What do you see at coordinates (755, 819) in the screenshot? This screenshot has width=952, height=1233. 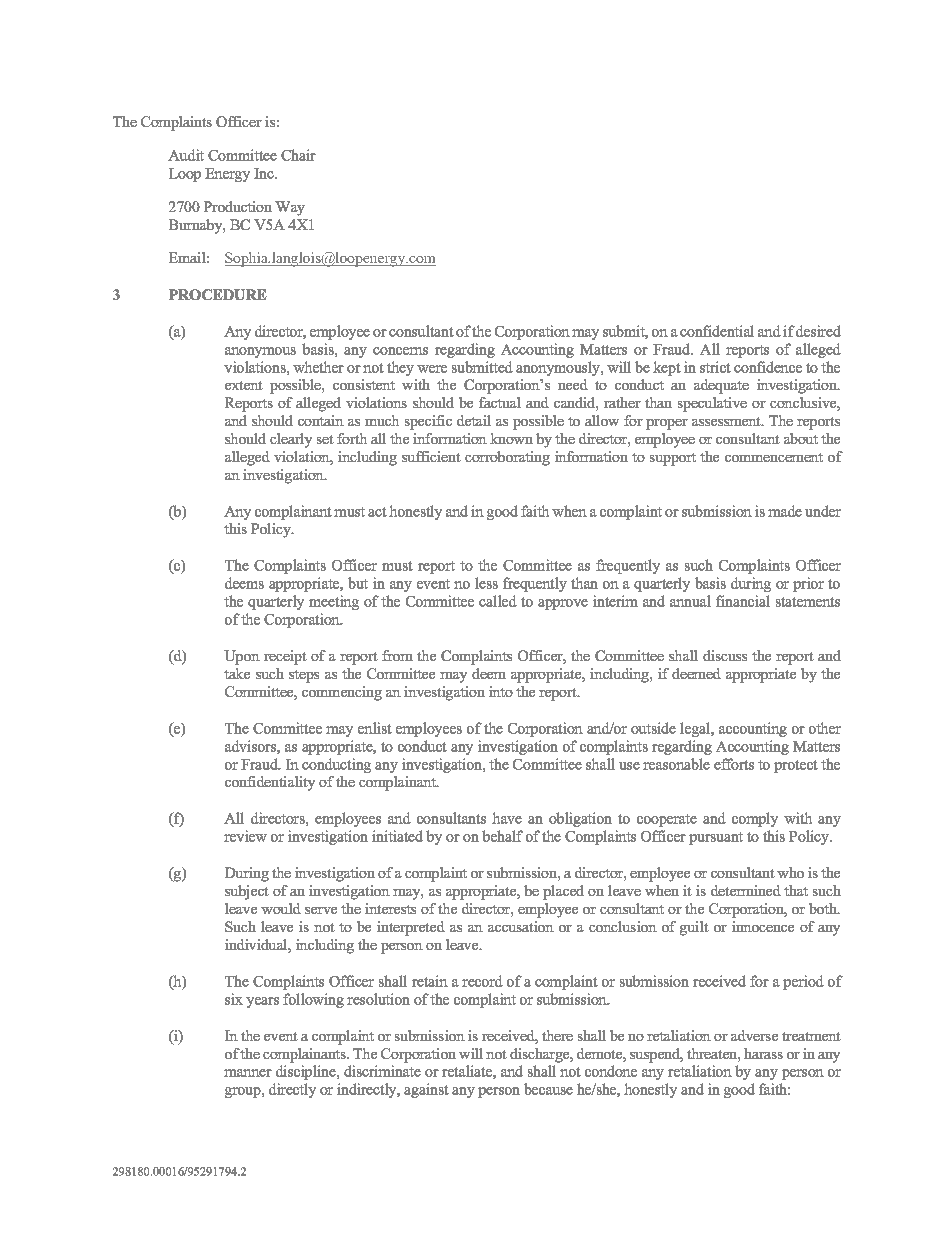 I see `comply` at bounding box center [755, 819].
